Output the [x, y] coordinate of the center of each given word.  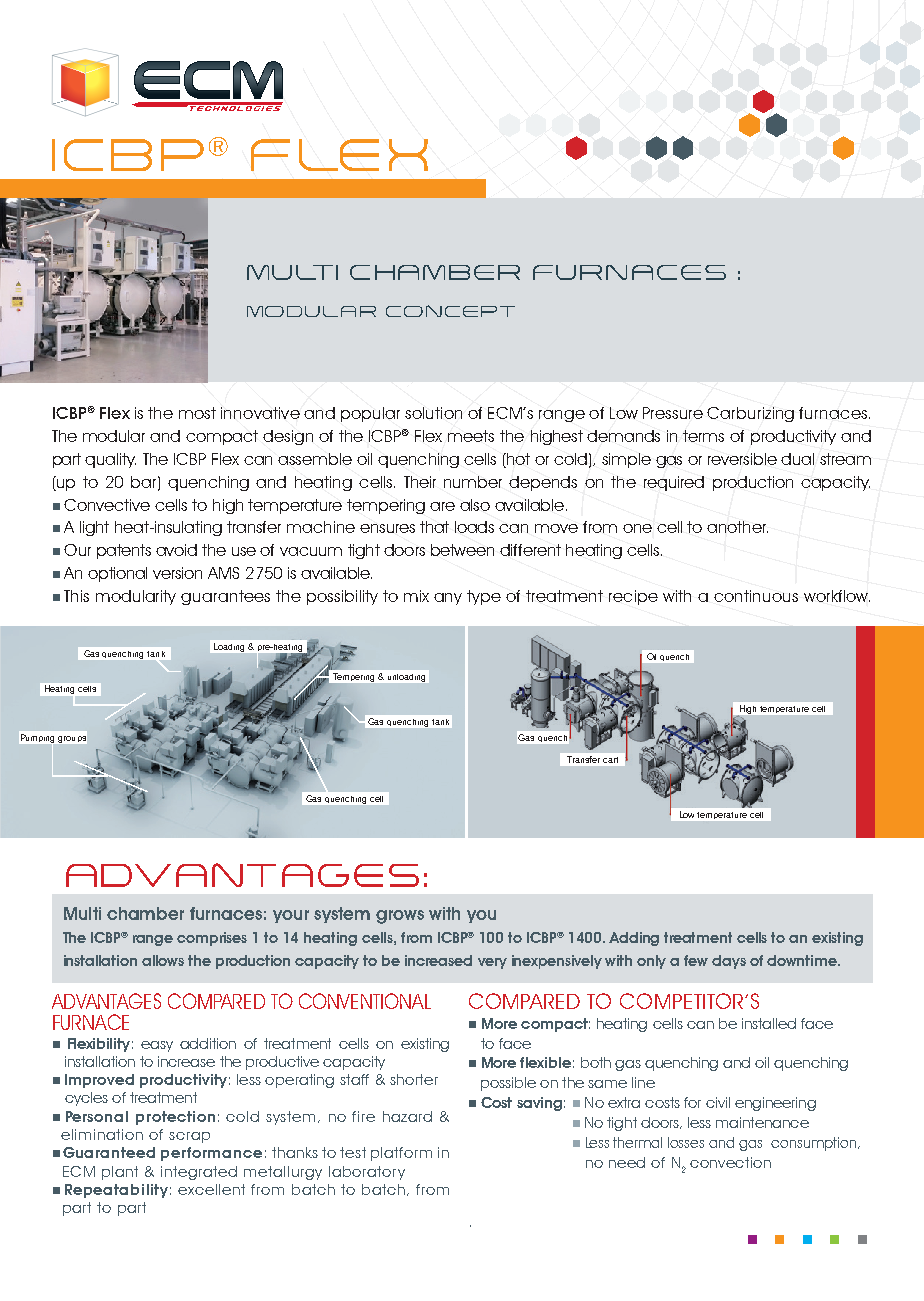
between [462, 550]
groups [72, 739]
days [729, 962]
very [492, 963]
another [737, 527]
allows [163, 960]
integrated [199, 1173]
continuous [756, 596]
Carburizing [750, 414]
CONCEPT [450, 311]
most [197, 413]
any [448, 599]
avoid [176, 550]
